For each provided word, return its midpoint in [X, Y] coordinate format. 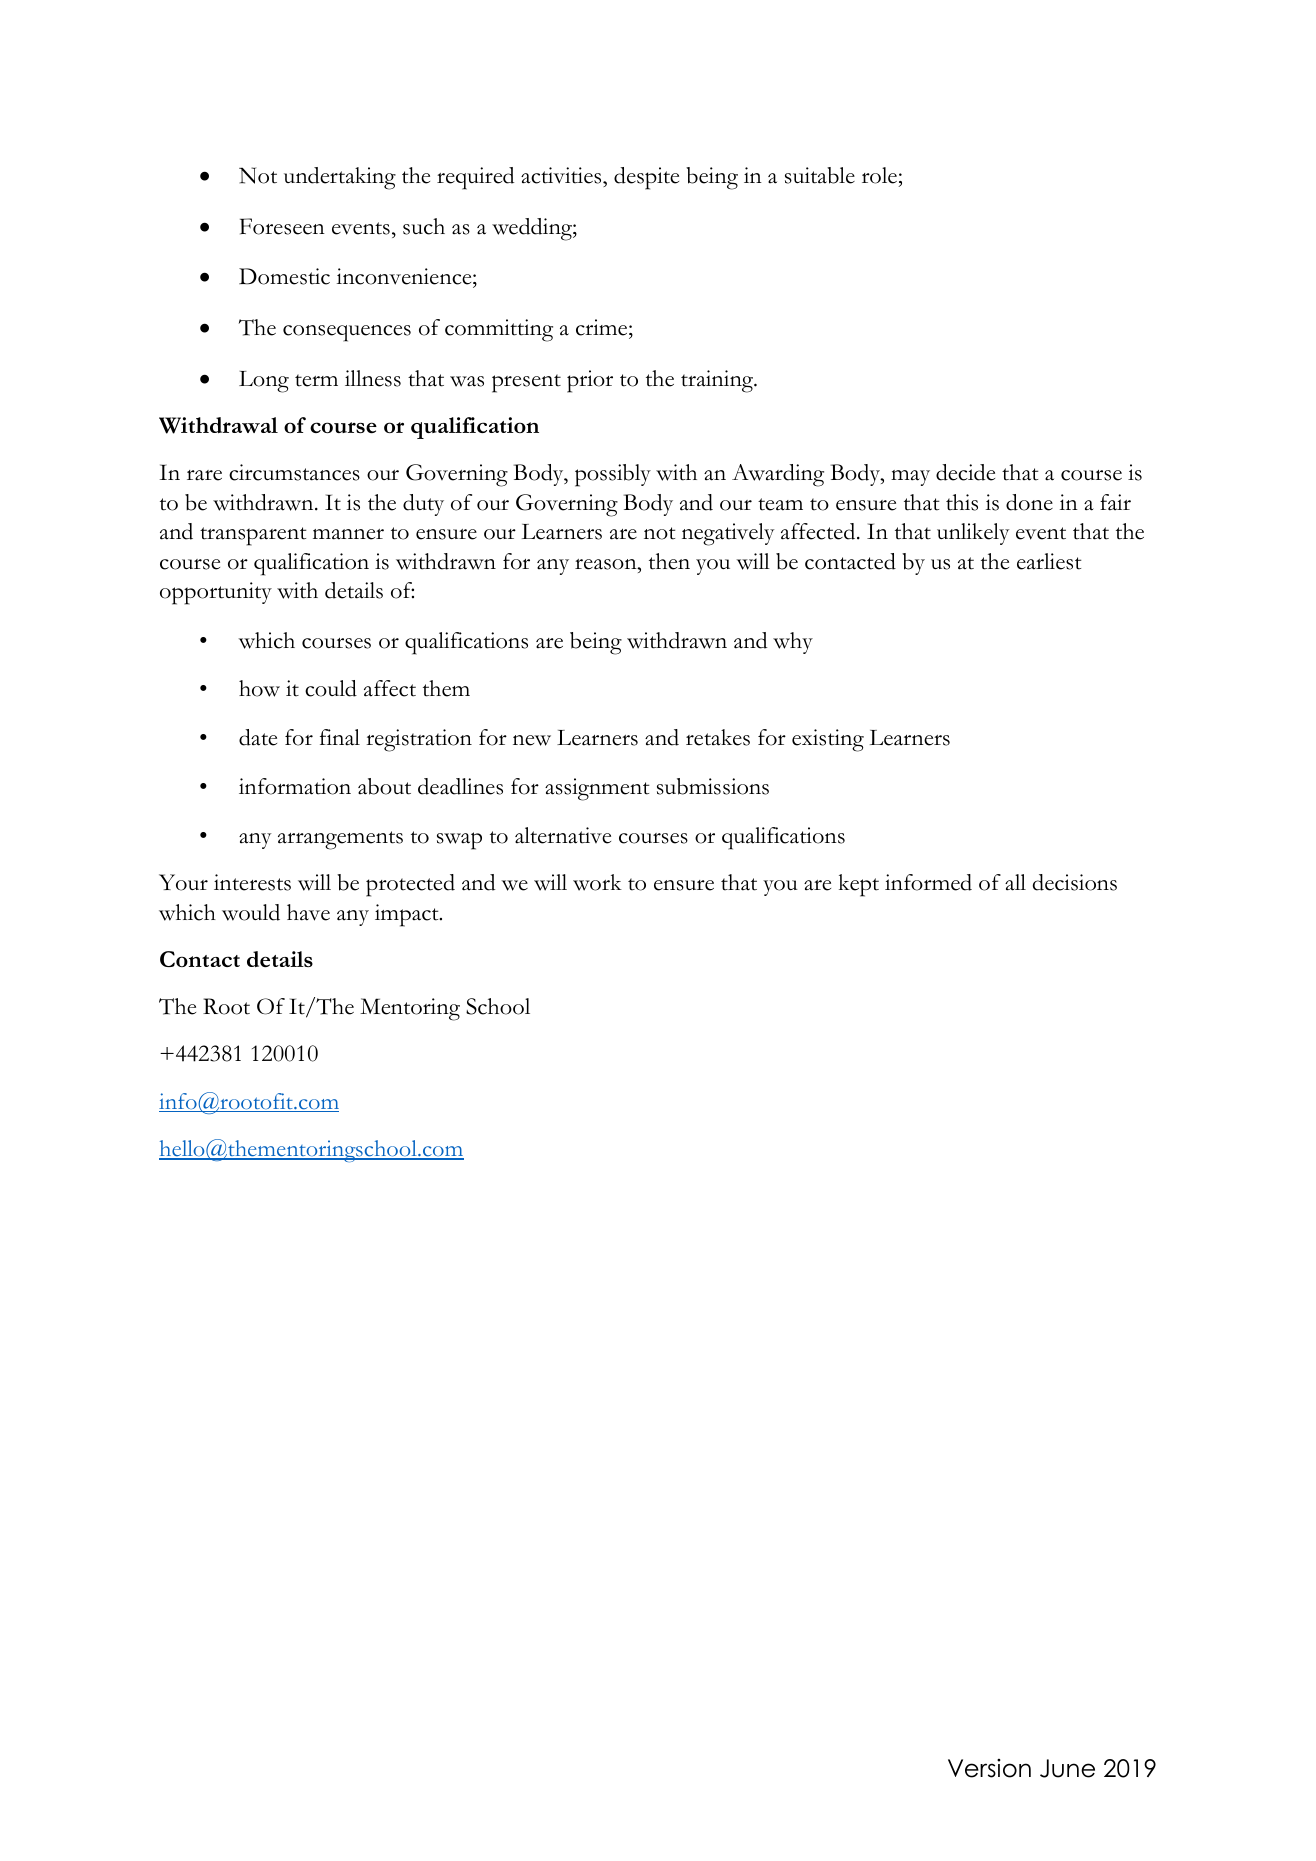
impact [408, 915]
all [1015, 882]
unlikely [973, 534]
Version [989, 1768]
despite [646, 178]
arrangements [340, 840]
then [669, 561]
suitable [820, 175]
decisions [1075, 882]
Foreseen [282, 226]
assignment [597, 789]
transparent [253, 536]
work [597, 882]
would [251, 912]
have [308, 912]
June [1067, 1768]
